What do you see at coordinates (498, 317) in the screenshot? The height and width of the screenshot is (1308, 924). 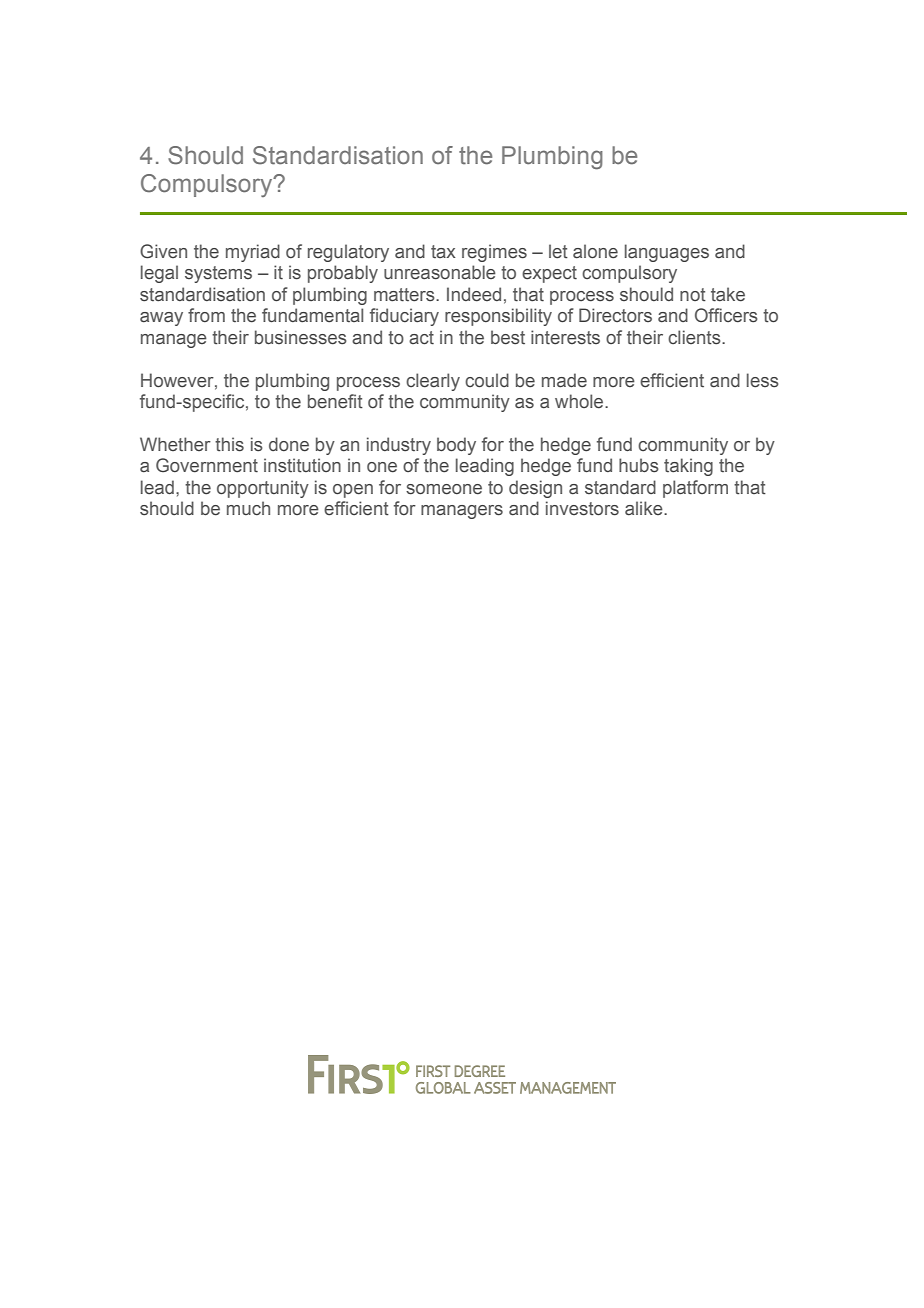 I see `responsibility` at bounding box center [498, 317].
